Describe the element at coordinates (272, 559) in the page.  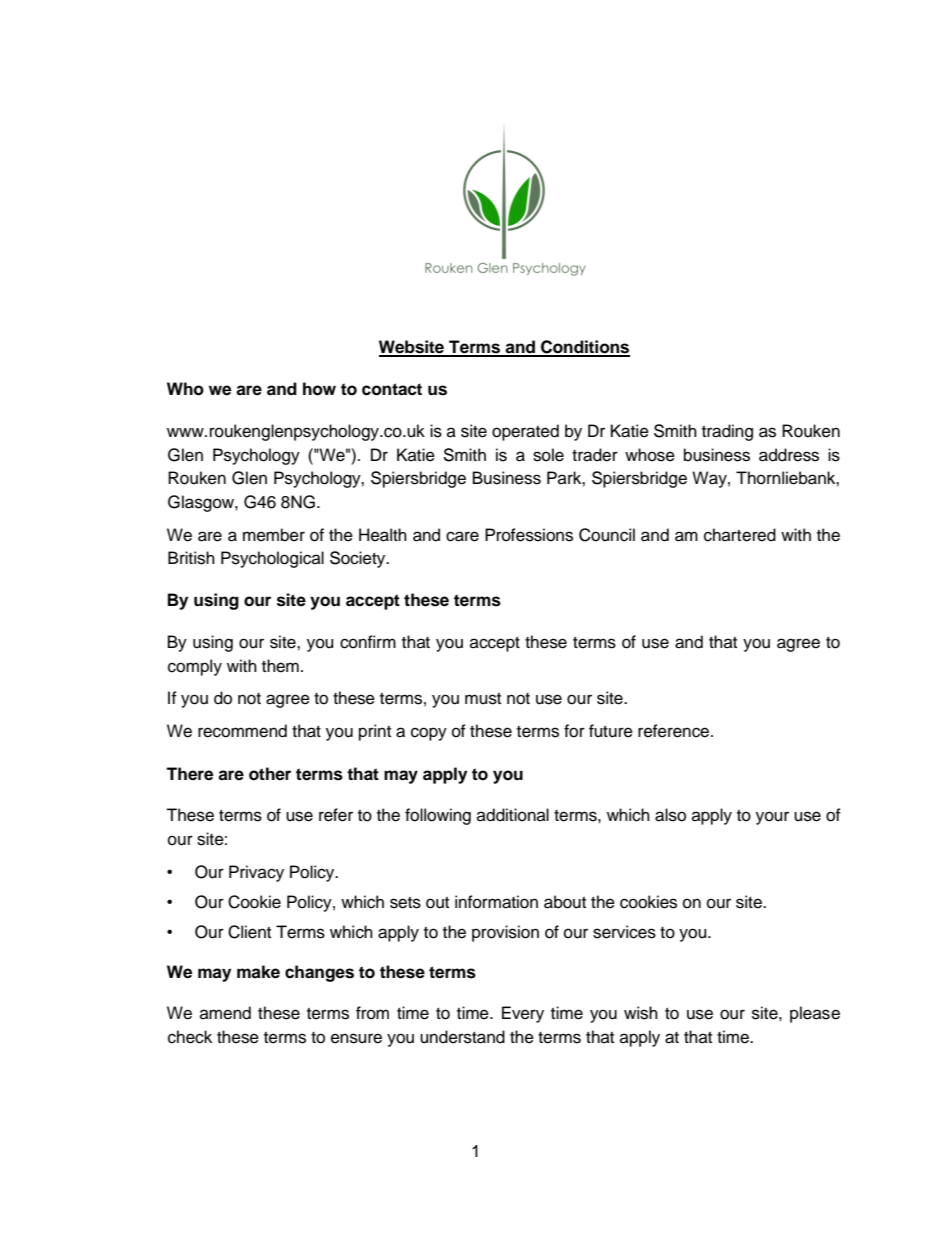
I see `Psychological` at that location.
